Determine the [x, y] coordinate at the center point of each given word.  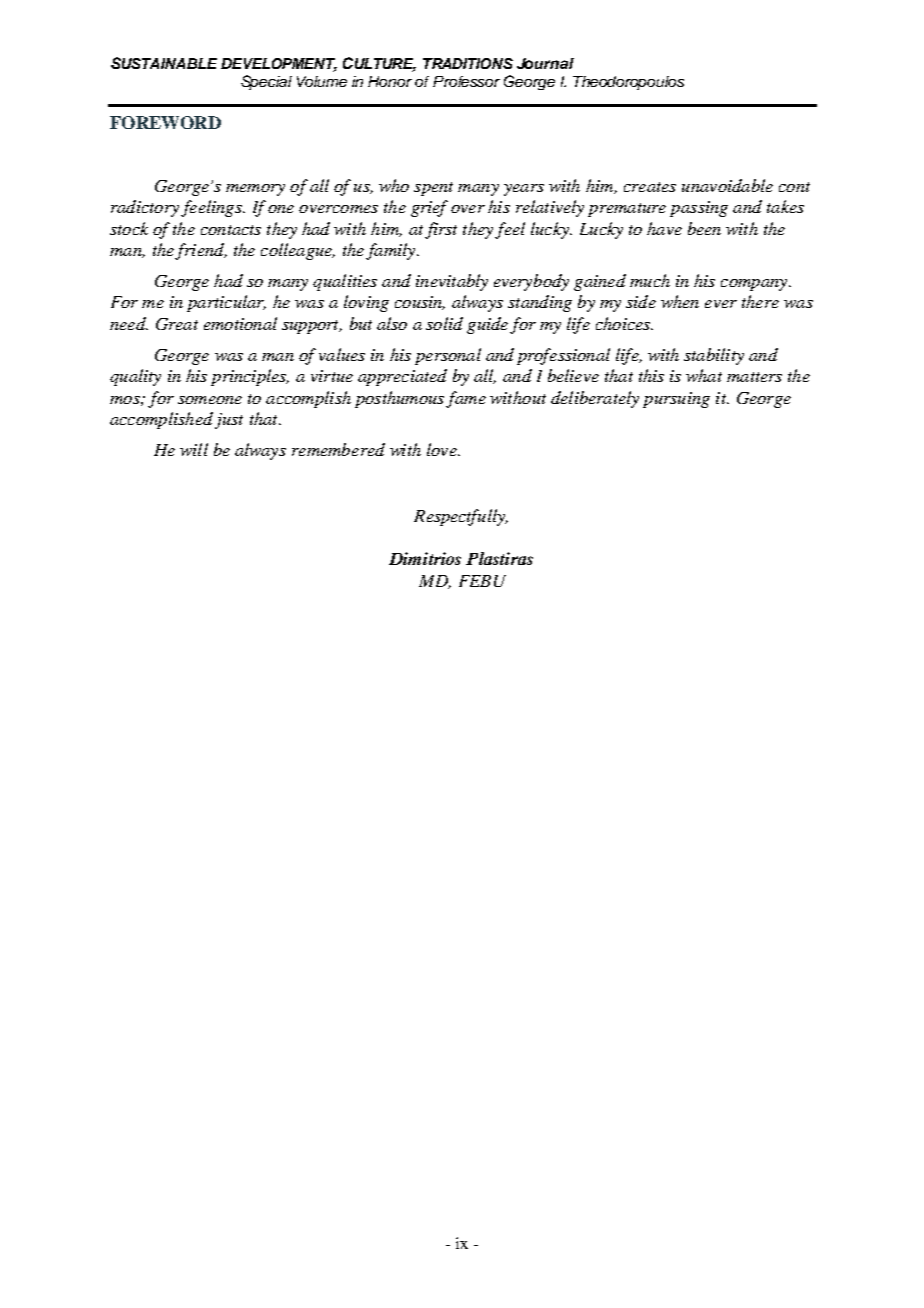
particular [226, 303]
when [680, 301]
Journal [545, 63]
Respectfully [461, 517]
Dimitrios [425, 558]
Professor [466, 81]
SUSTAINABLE [164, 63]
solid [444, 323]
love [443, 449]
